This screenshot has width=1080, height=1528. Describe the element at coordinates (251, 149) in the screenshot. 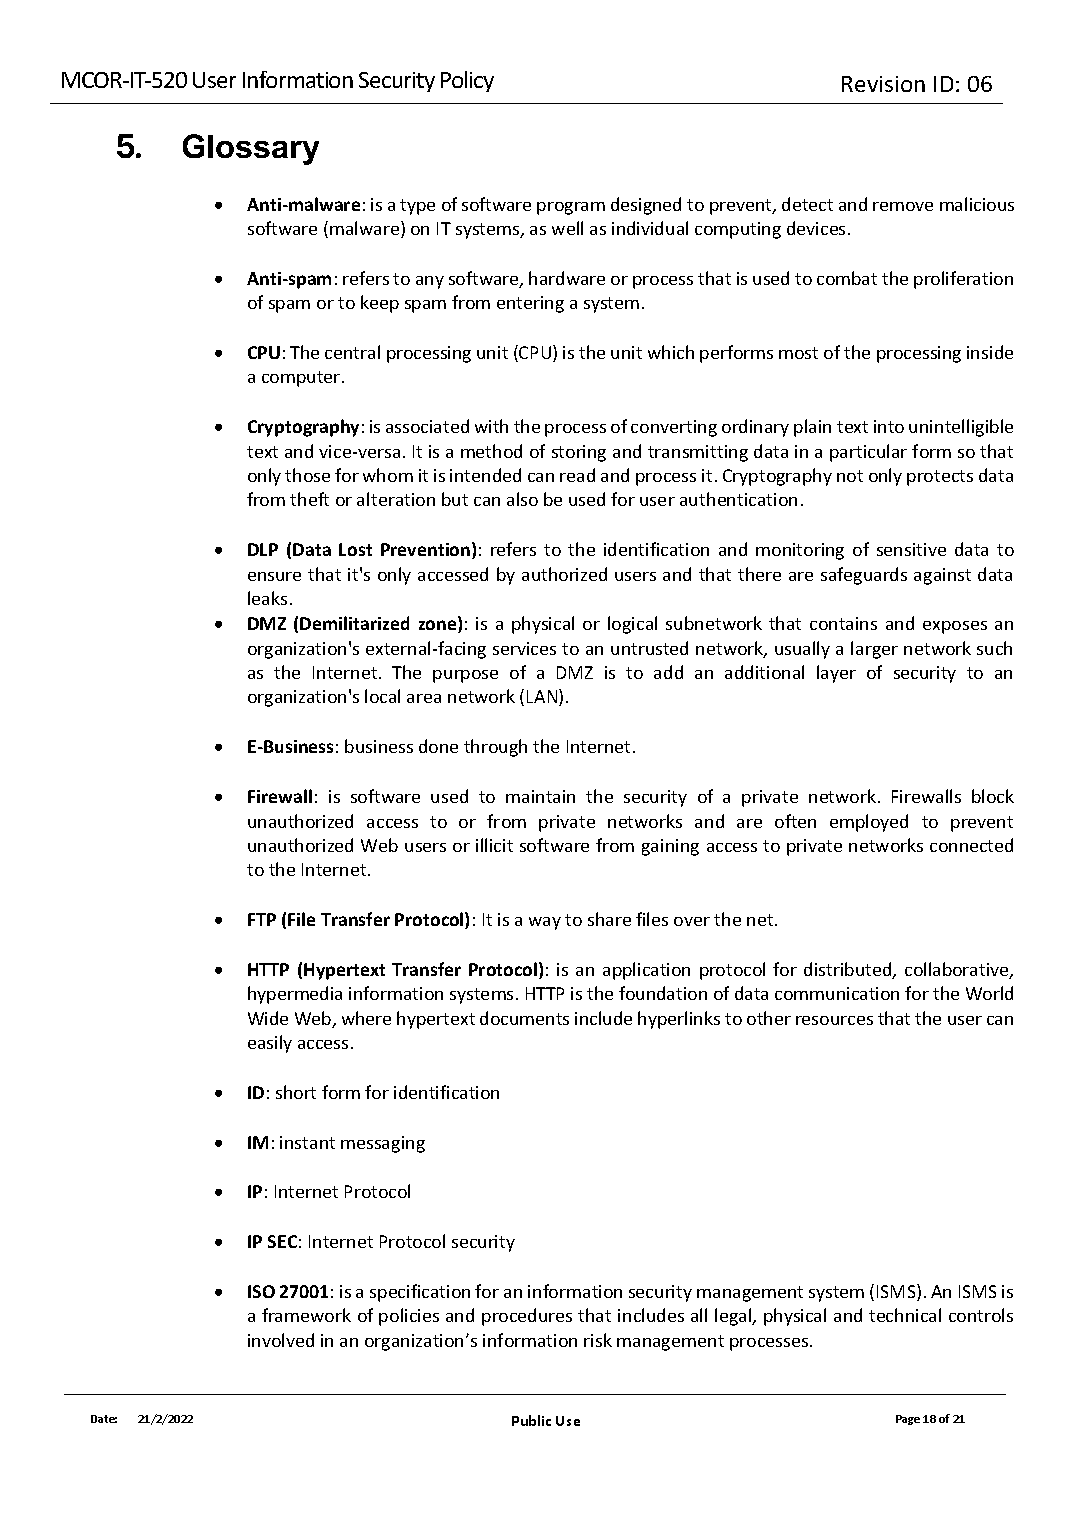

I see `Glossary` at that location.
